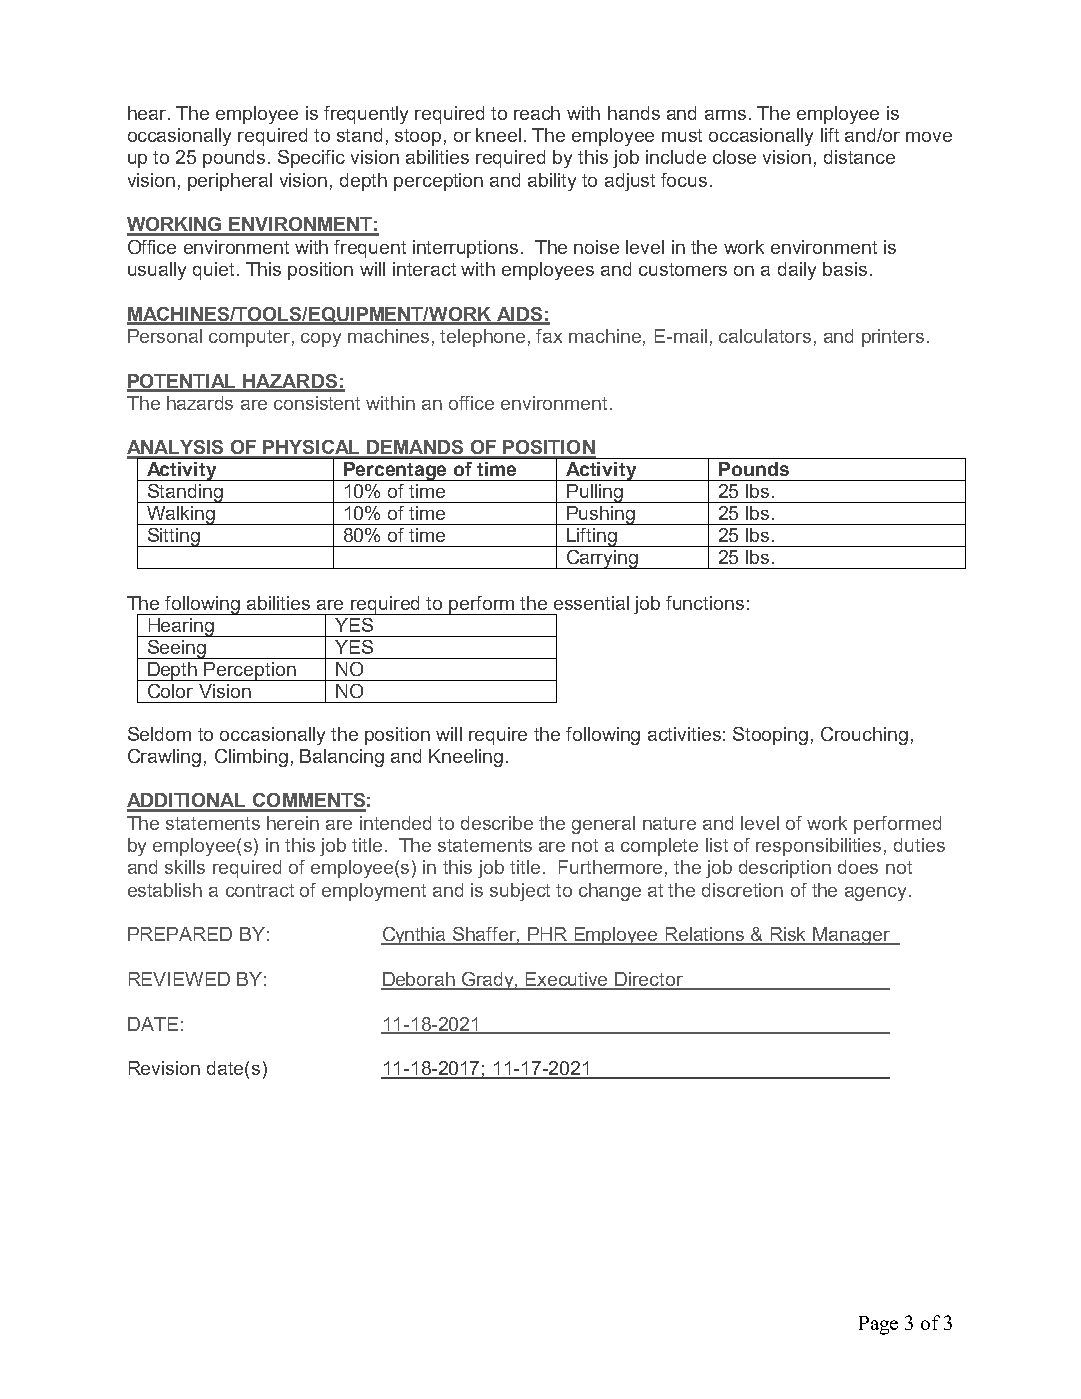  Describe the element at coordinates (650, 980) in the screenshot. I see `Director` at that location.
